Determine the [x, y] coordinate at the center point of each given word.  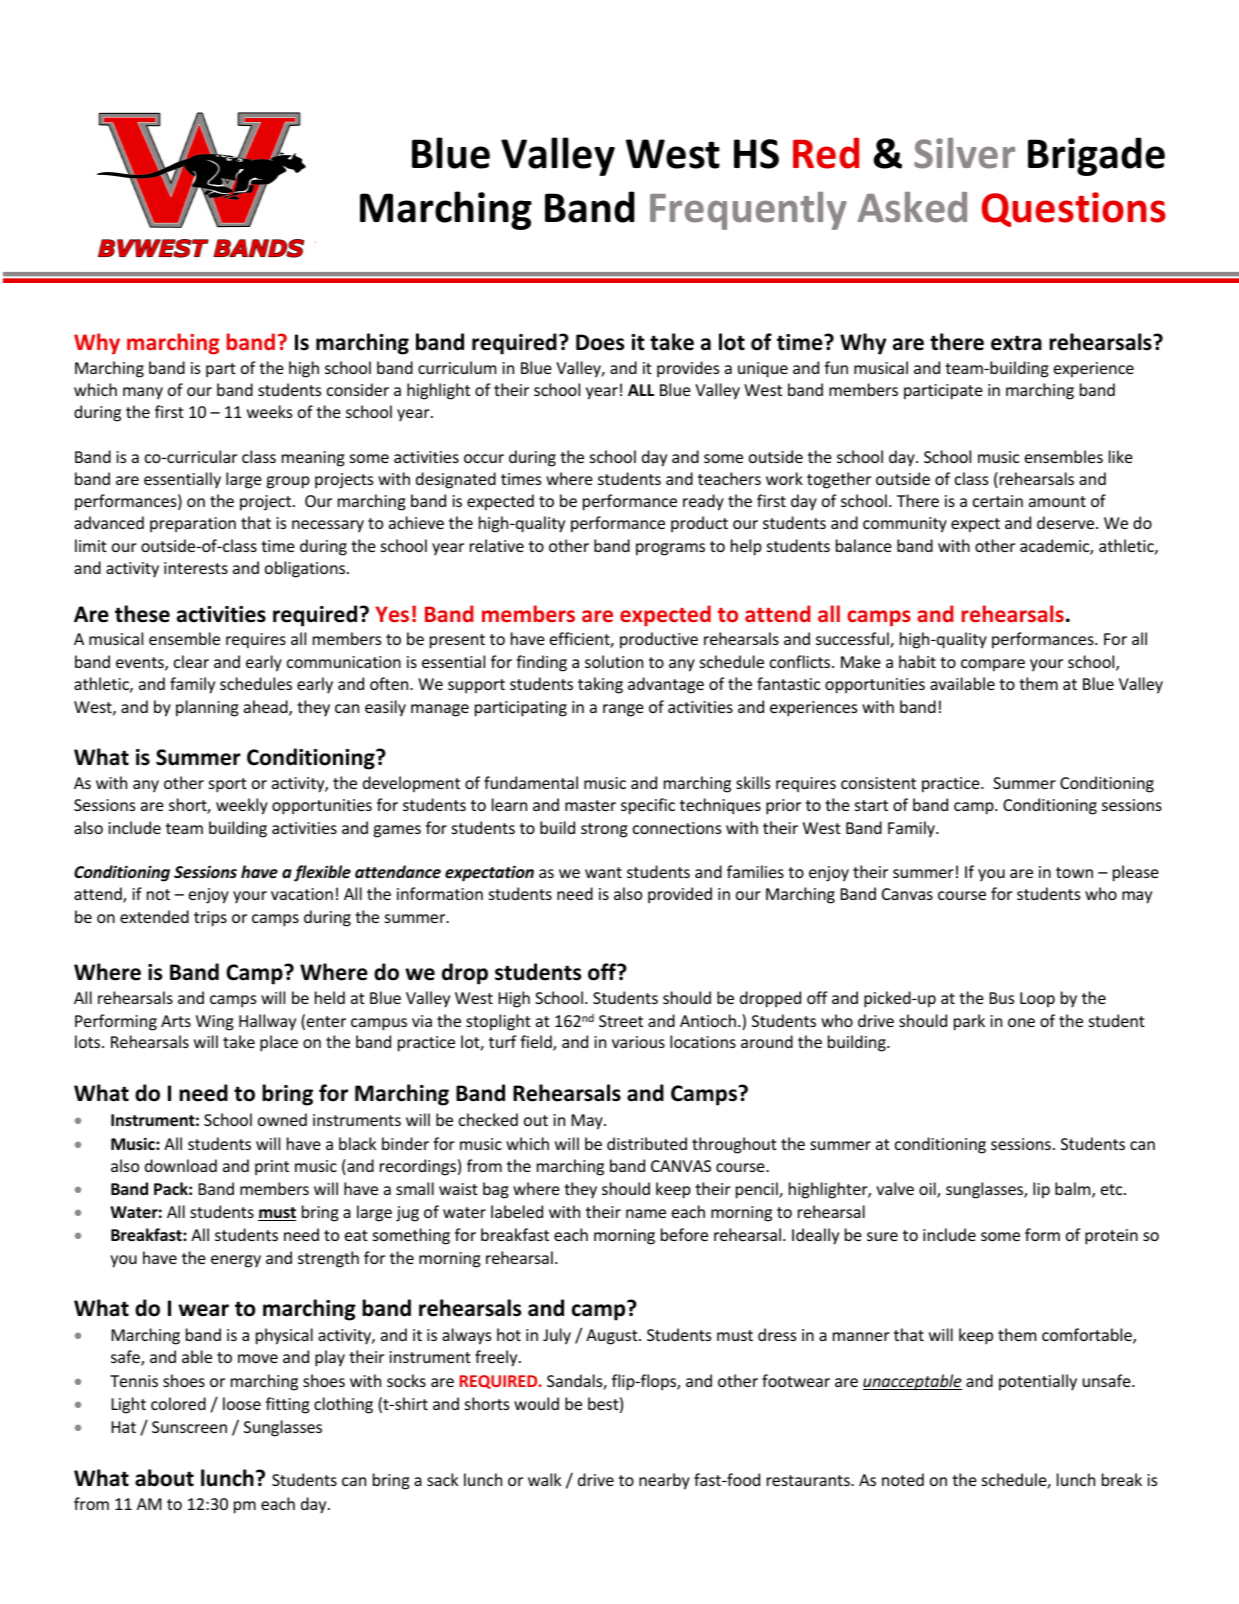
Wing [215, 1023]
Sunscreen [189, 1427]
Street [621, 1021]
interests [196, 568]
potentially [1038, 1382]
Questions [1074, 209]
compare [993, 665]
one [1021, 1022]
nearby [664, 1481]
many [143, 393]
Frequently [748, 211]
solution [614, 661]
